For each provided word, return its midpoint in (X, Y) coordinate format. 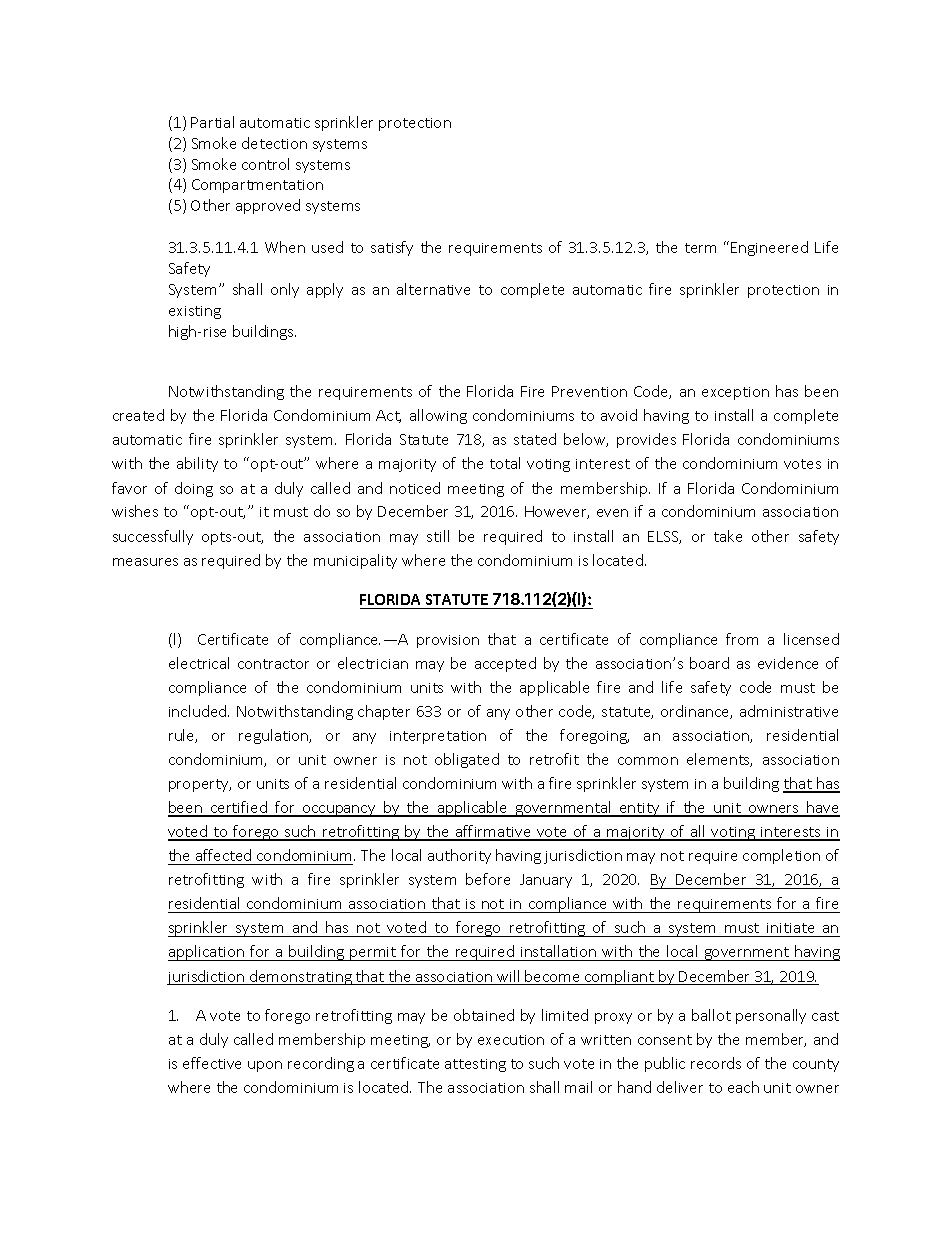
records (716, 1063)
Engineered (769, 248)
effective (212, 1063)
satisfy (392, 248)
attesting (475, 1065)
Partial (212, 122)
